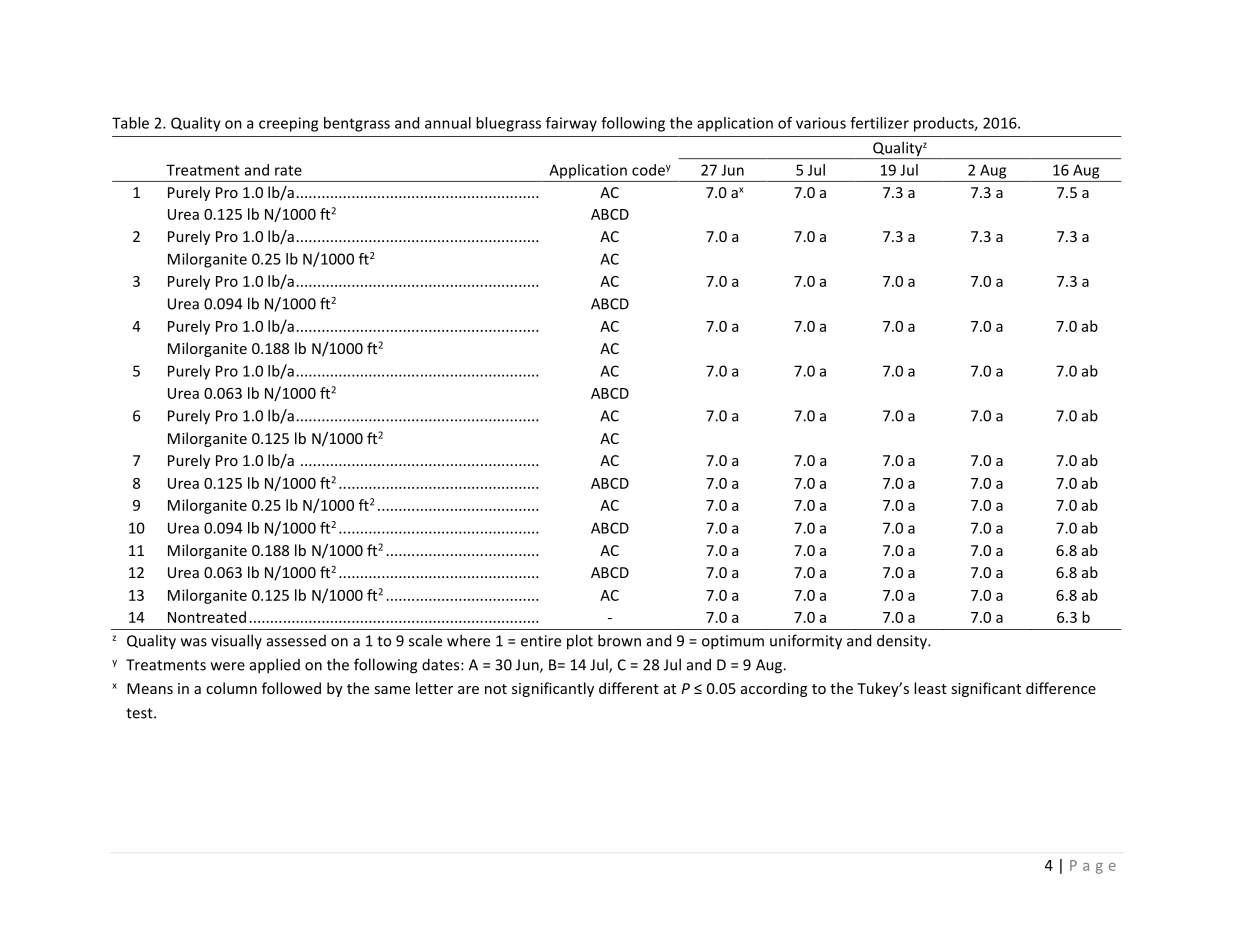 This screenshot has height=952, width=1233. What do you see at coordinates (231, 688) in the screenshot?
I see `column` at bounding box center [231, 688].
